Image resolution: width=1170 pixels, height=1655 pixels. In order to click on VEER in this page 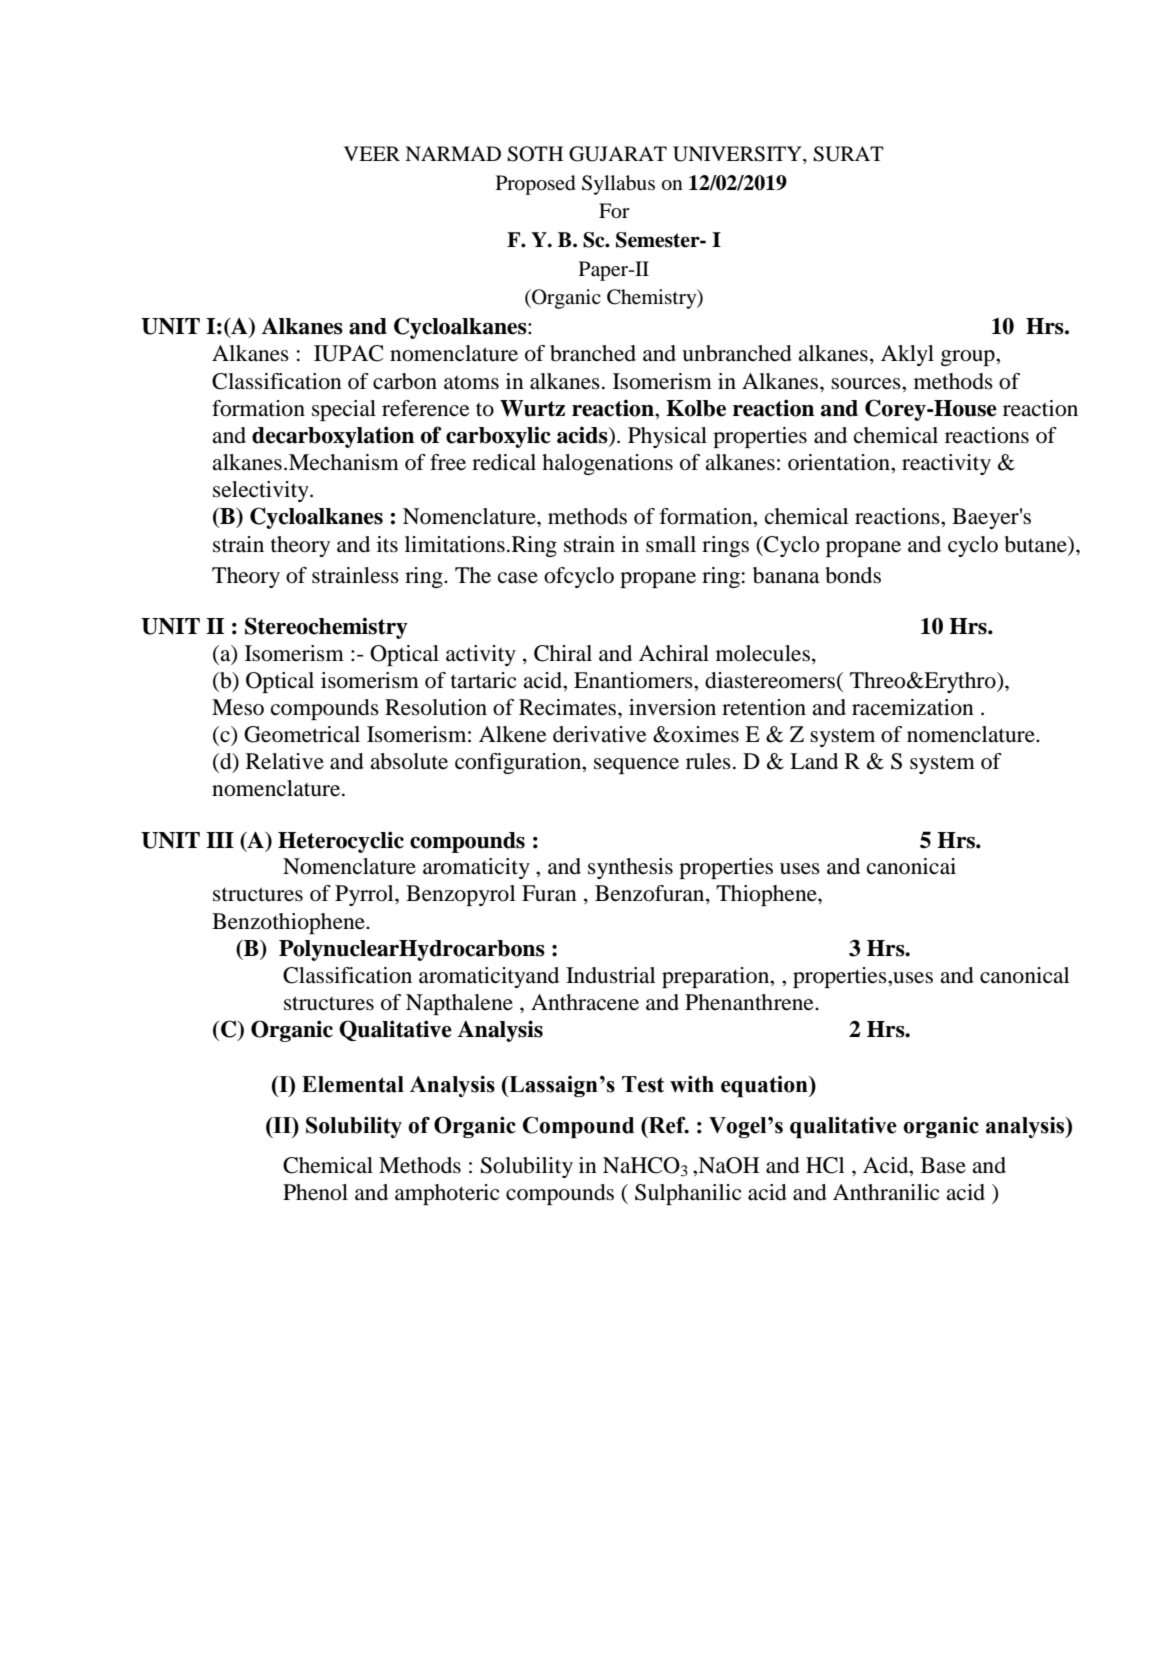, I will do `click(372, 153)`.
